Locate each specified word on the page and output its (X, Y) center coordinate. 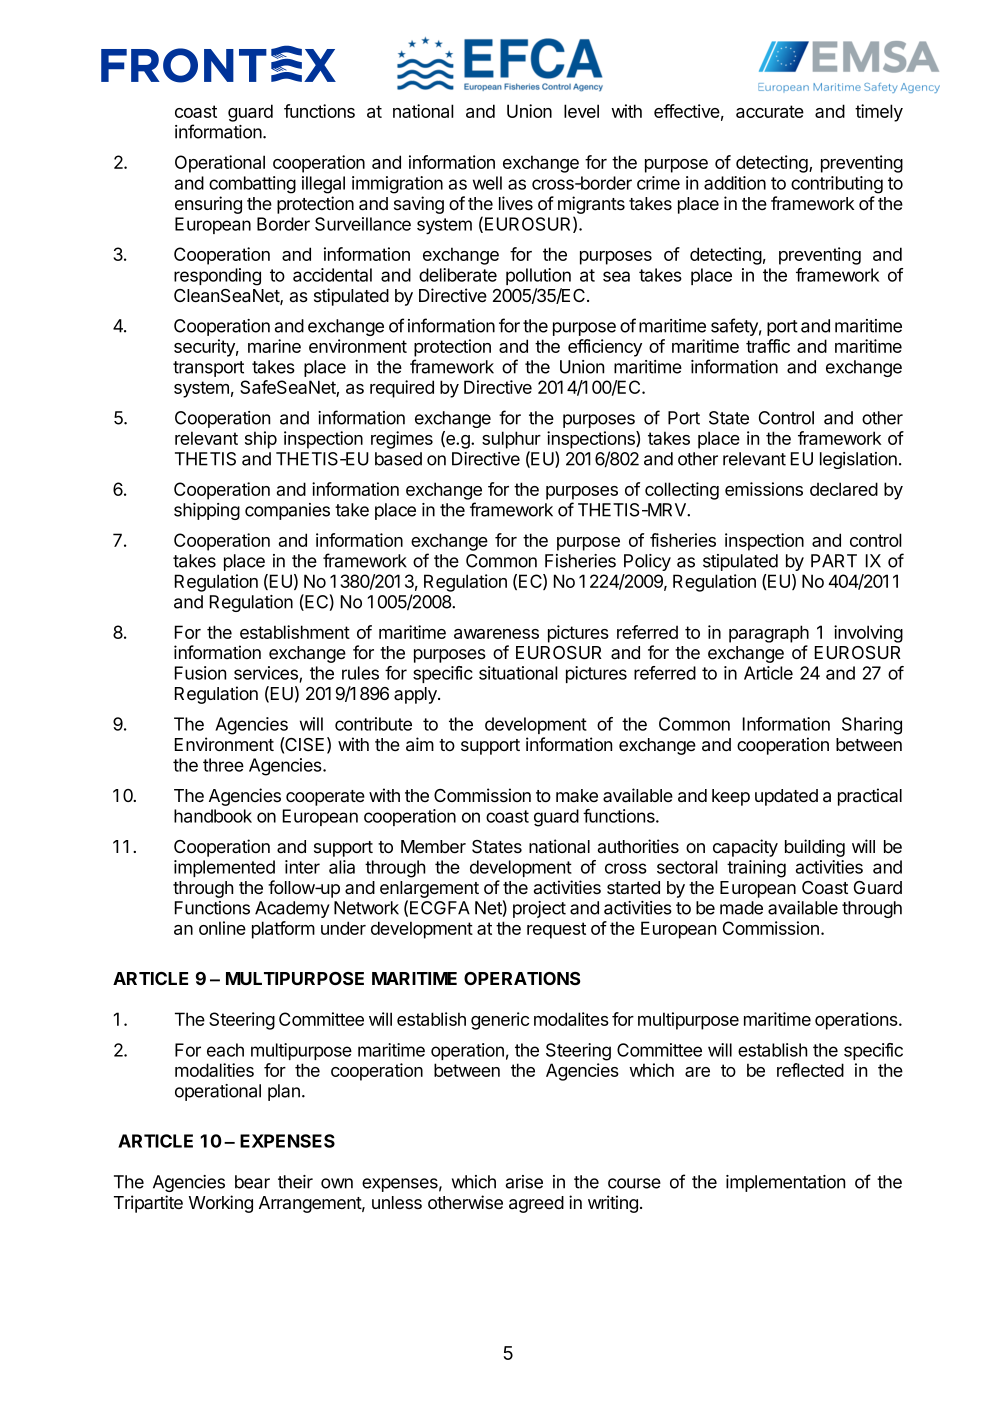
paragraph (769, 634)
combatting (252, 185)
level (581, 111)
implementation (785, 1183)
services (267, 674)
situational (518, 673)
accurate (770, 111)
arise (524, 1182)
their (295, 1182)
